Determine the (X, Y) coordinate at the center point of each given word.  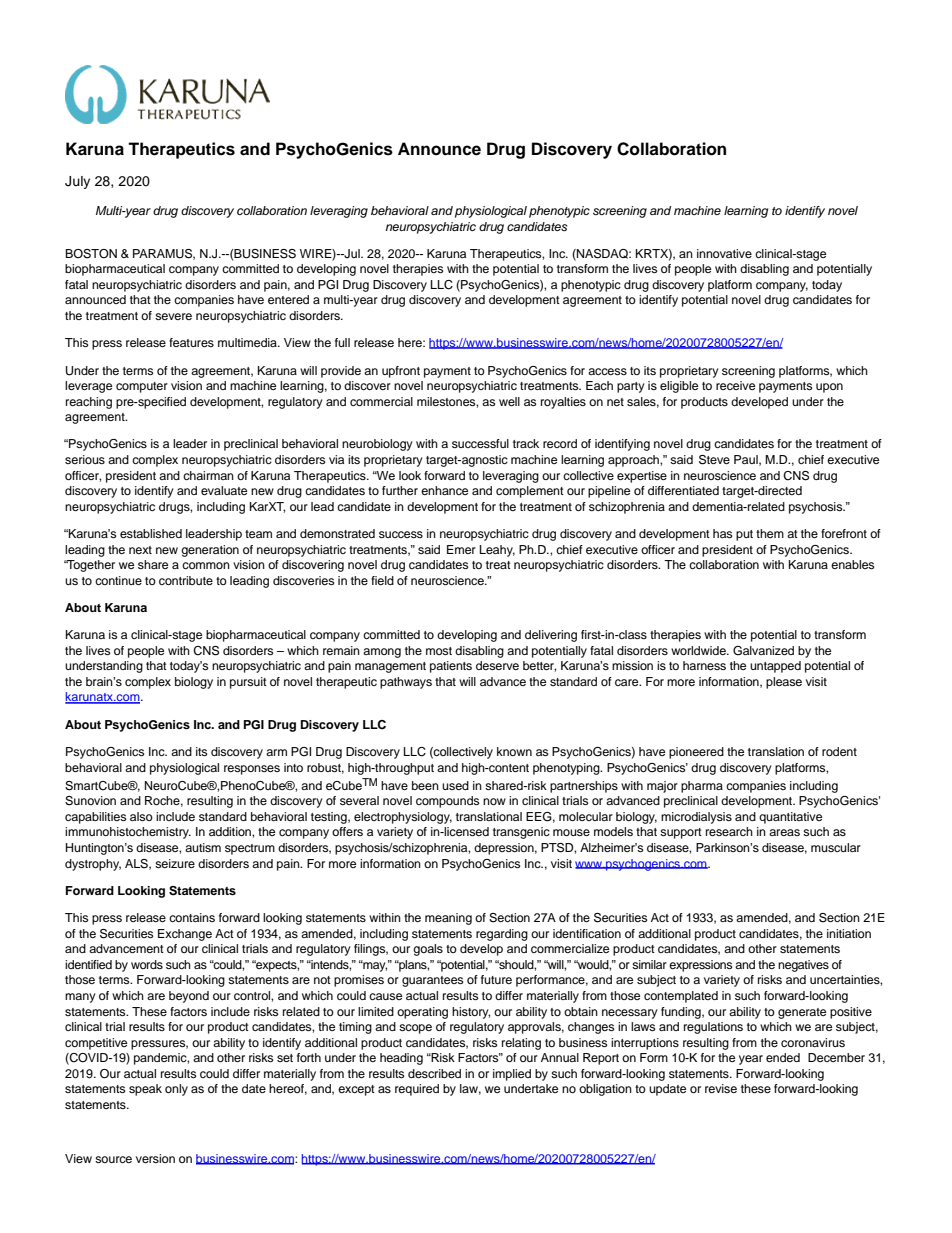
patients (451, 667)
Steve (714, 460)
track (526, 443)
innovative (724, 253)
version (155, 1158)
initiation (849, 933)
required (417, 1090)
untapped (775, 667)
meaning (448, 919)
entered (288, 299)
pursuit (248, 683)
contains (192, 917)
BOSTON (91, 254)
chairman (208, 475)
